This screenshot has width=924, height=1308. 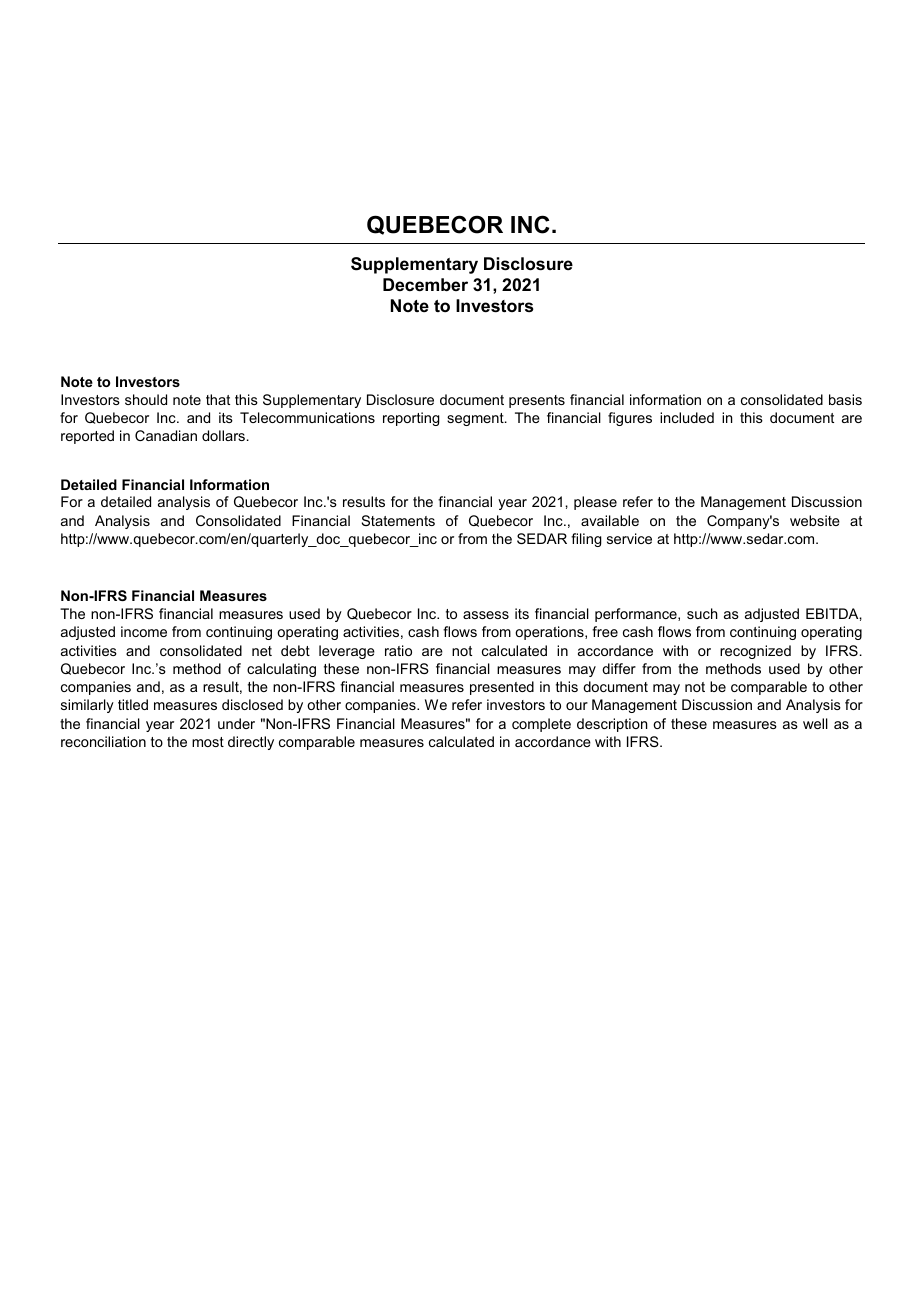 I want to click on such, so click(x=702, y=613).
